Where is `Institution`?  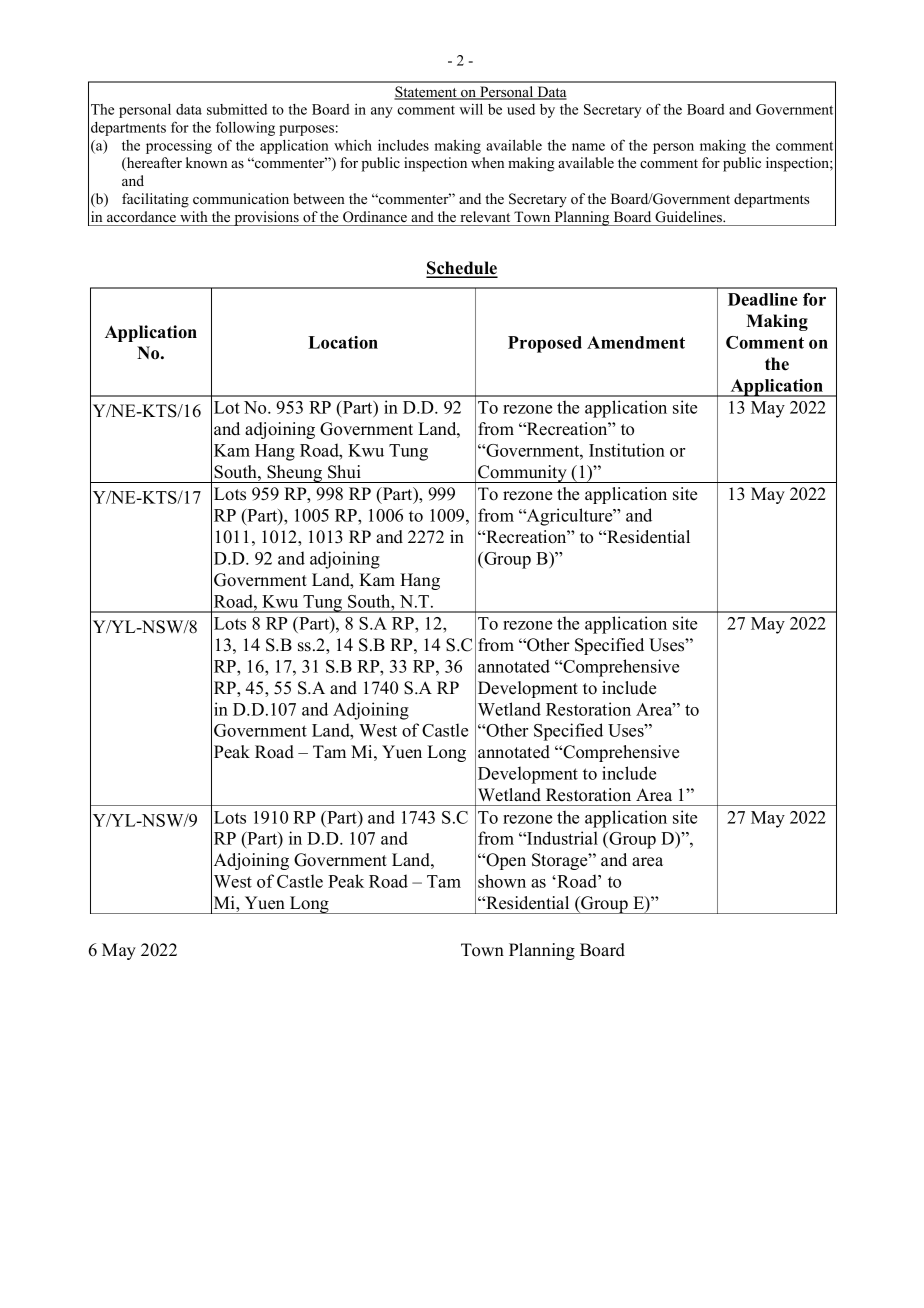
Institution is located at coordinates (627, 450).
